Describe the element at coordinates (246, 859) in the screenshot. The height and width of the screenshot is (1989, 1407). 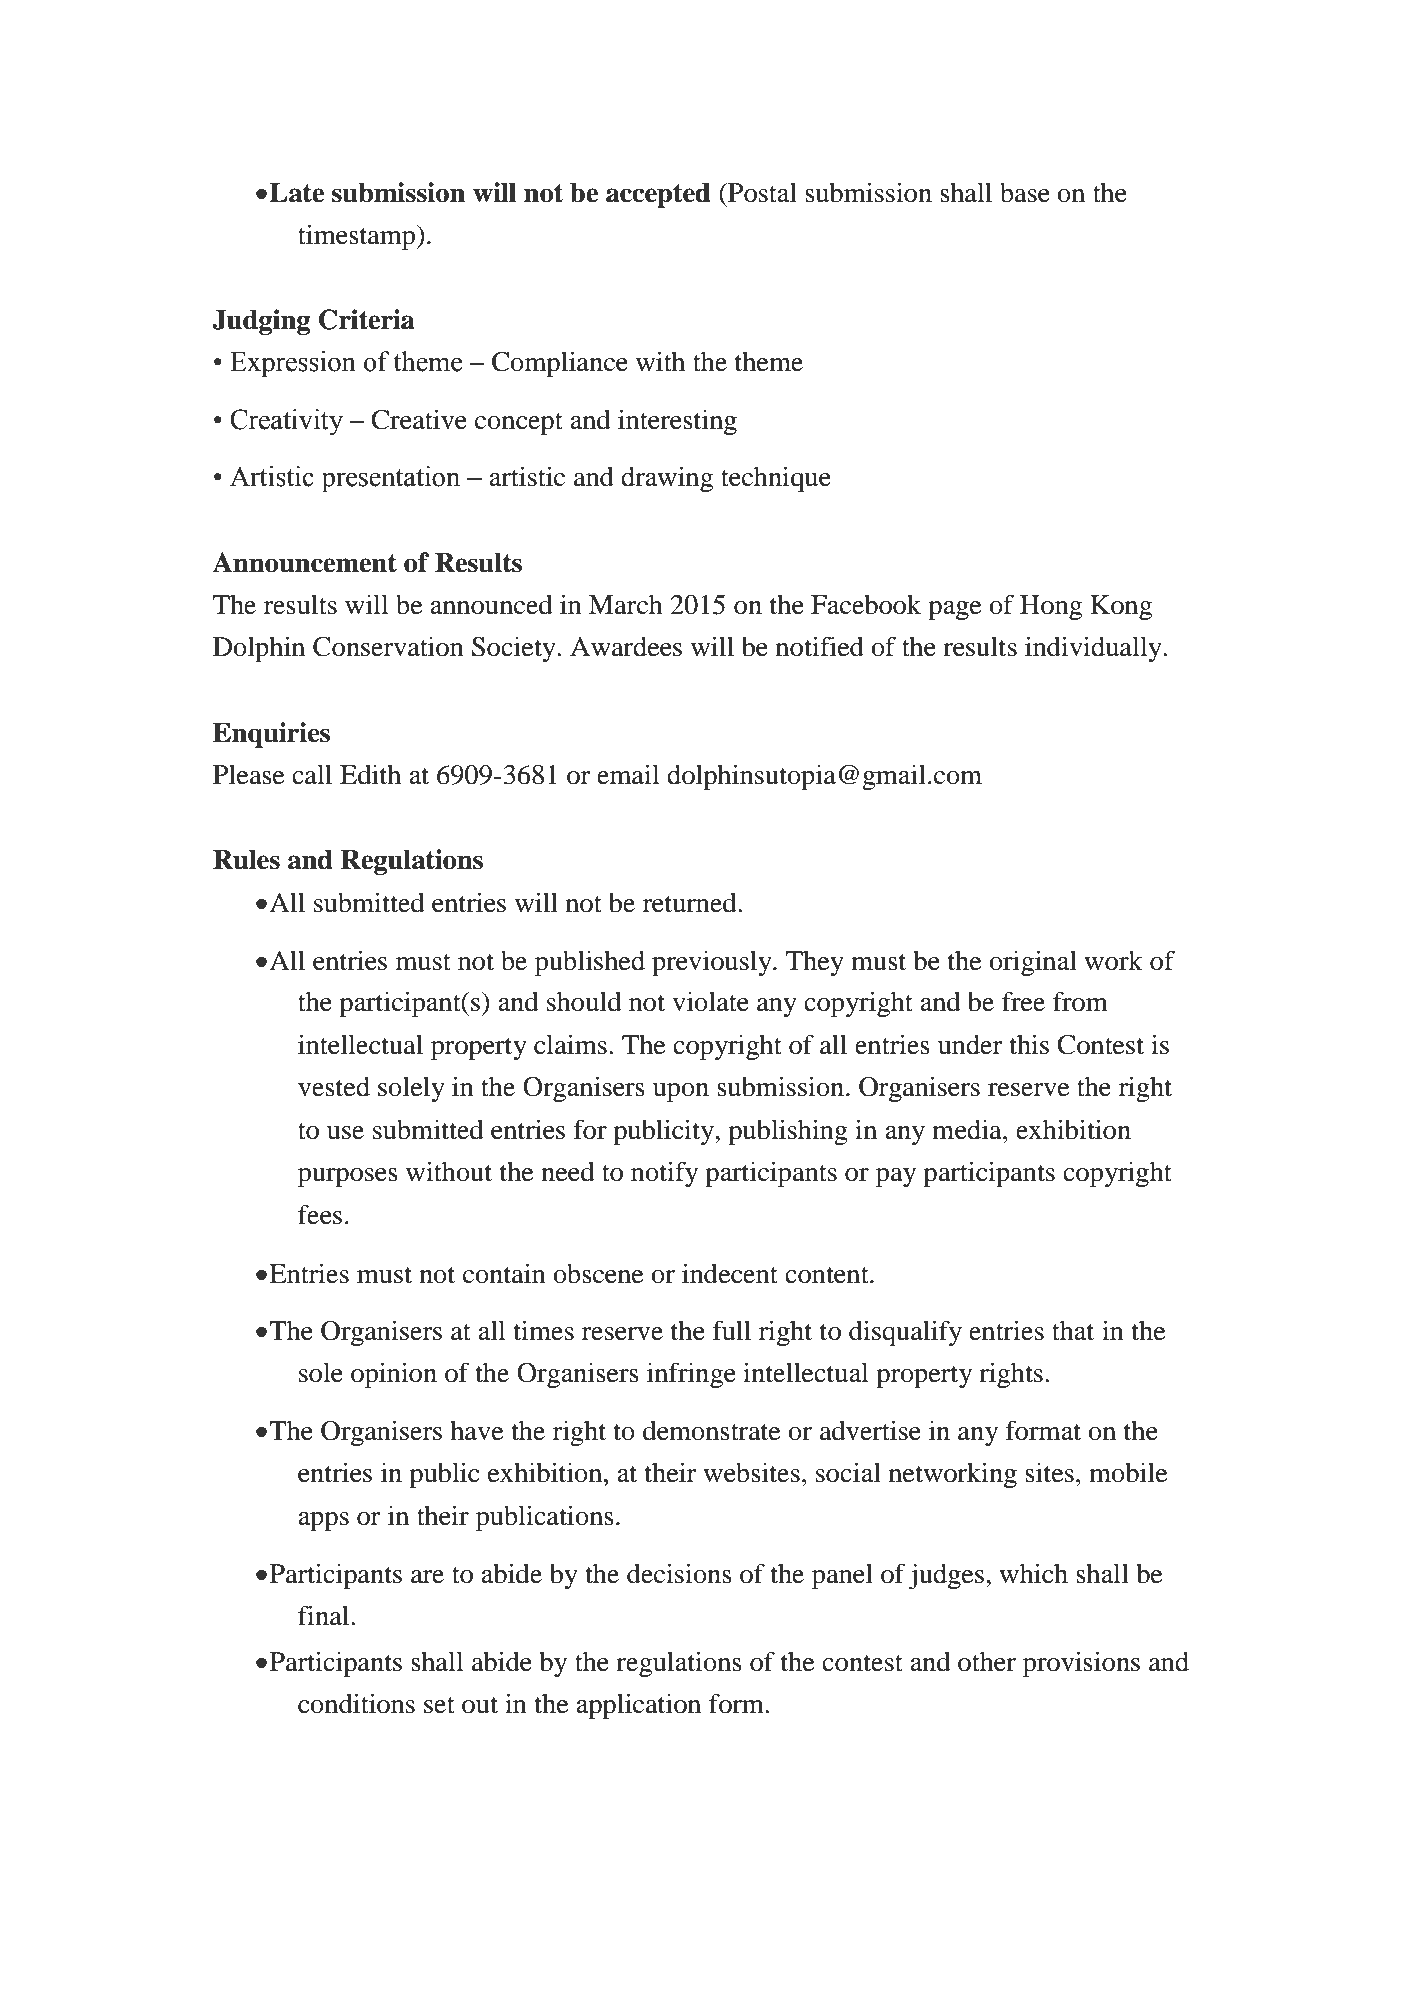
I see `Rules` at that location.
